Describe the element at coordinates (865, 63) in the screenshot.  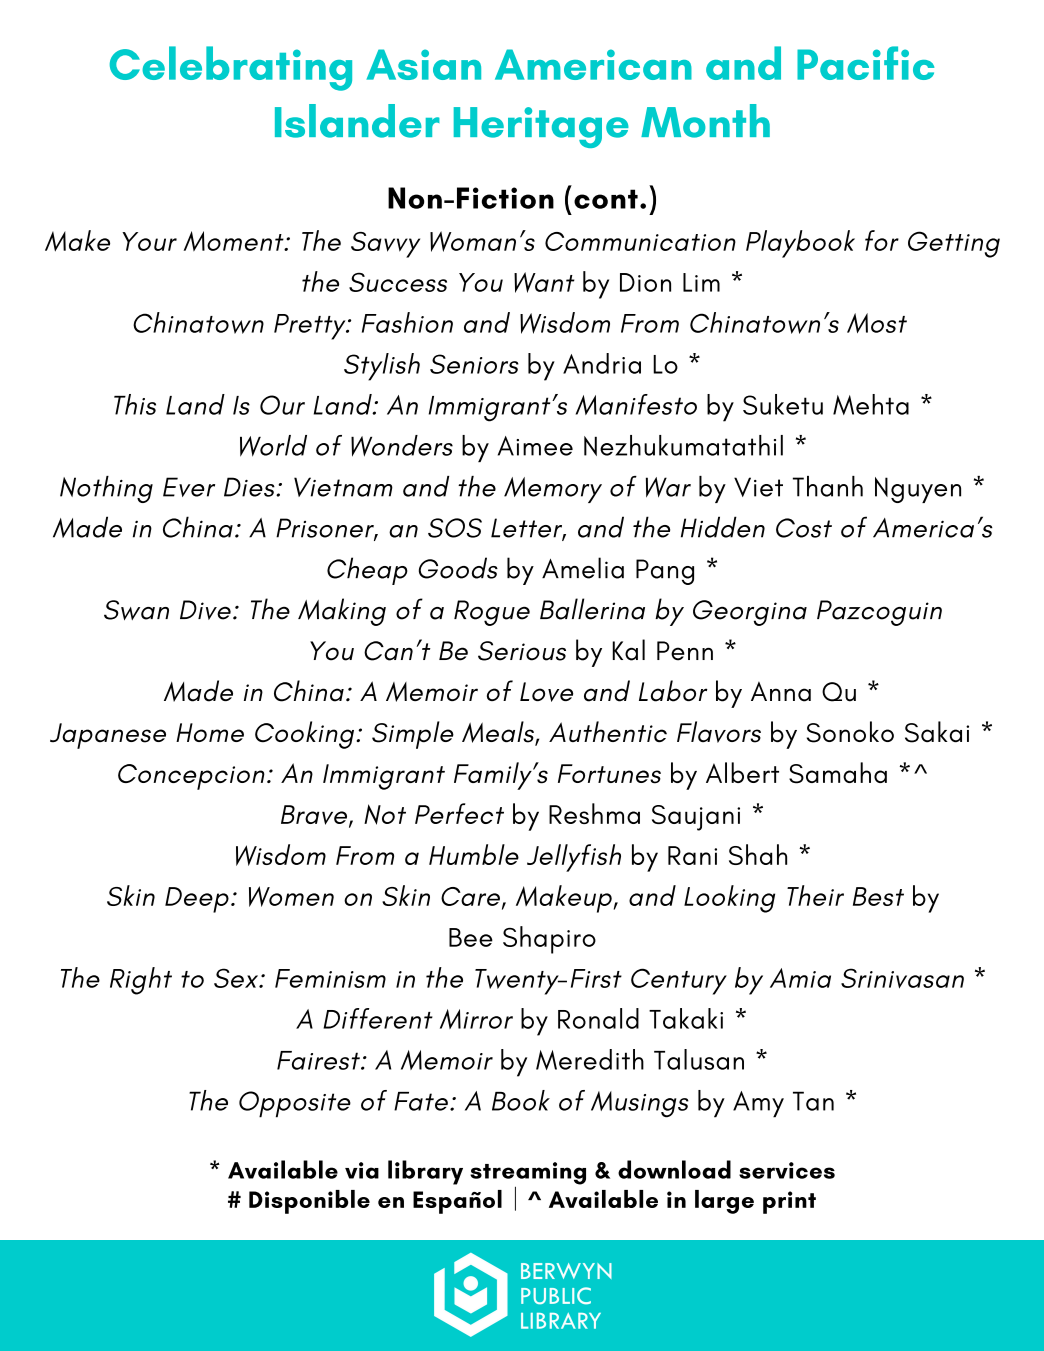
I see `Pacific` at that location.
